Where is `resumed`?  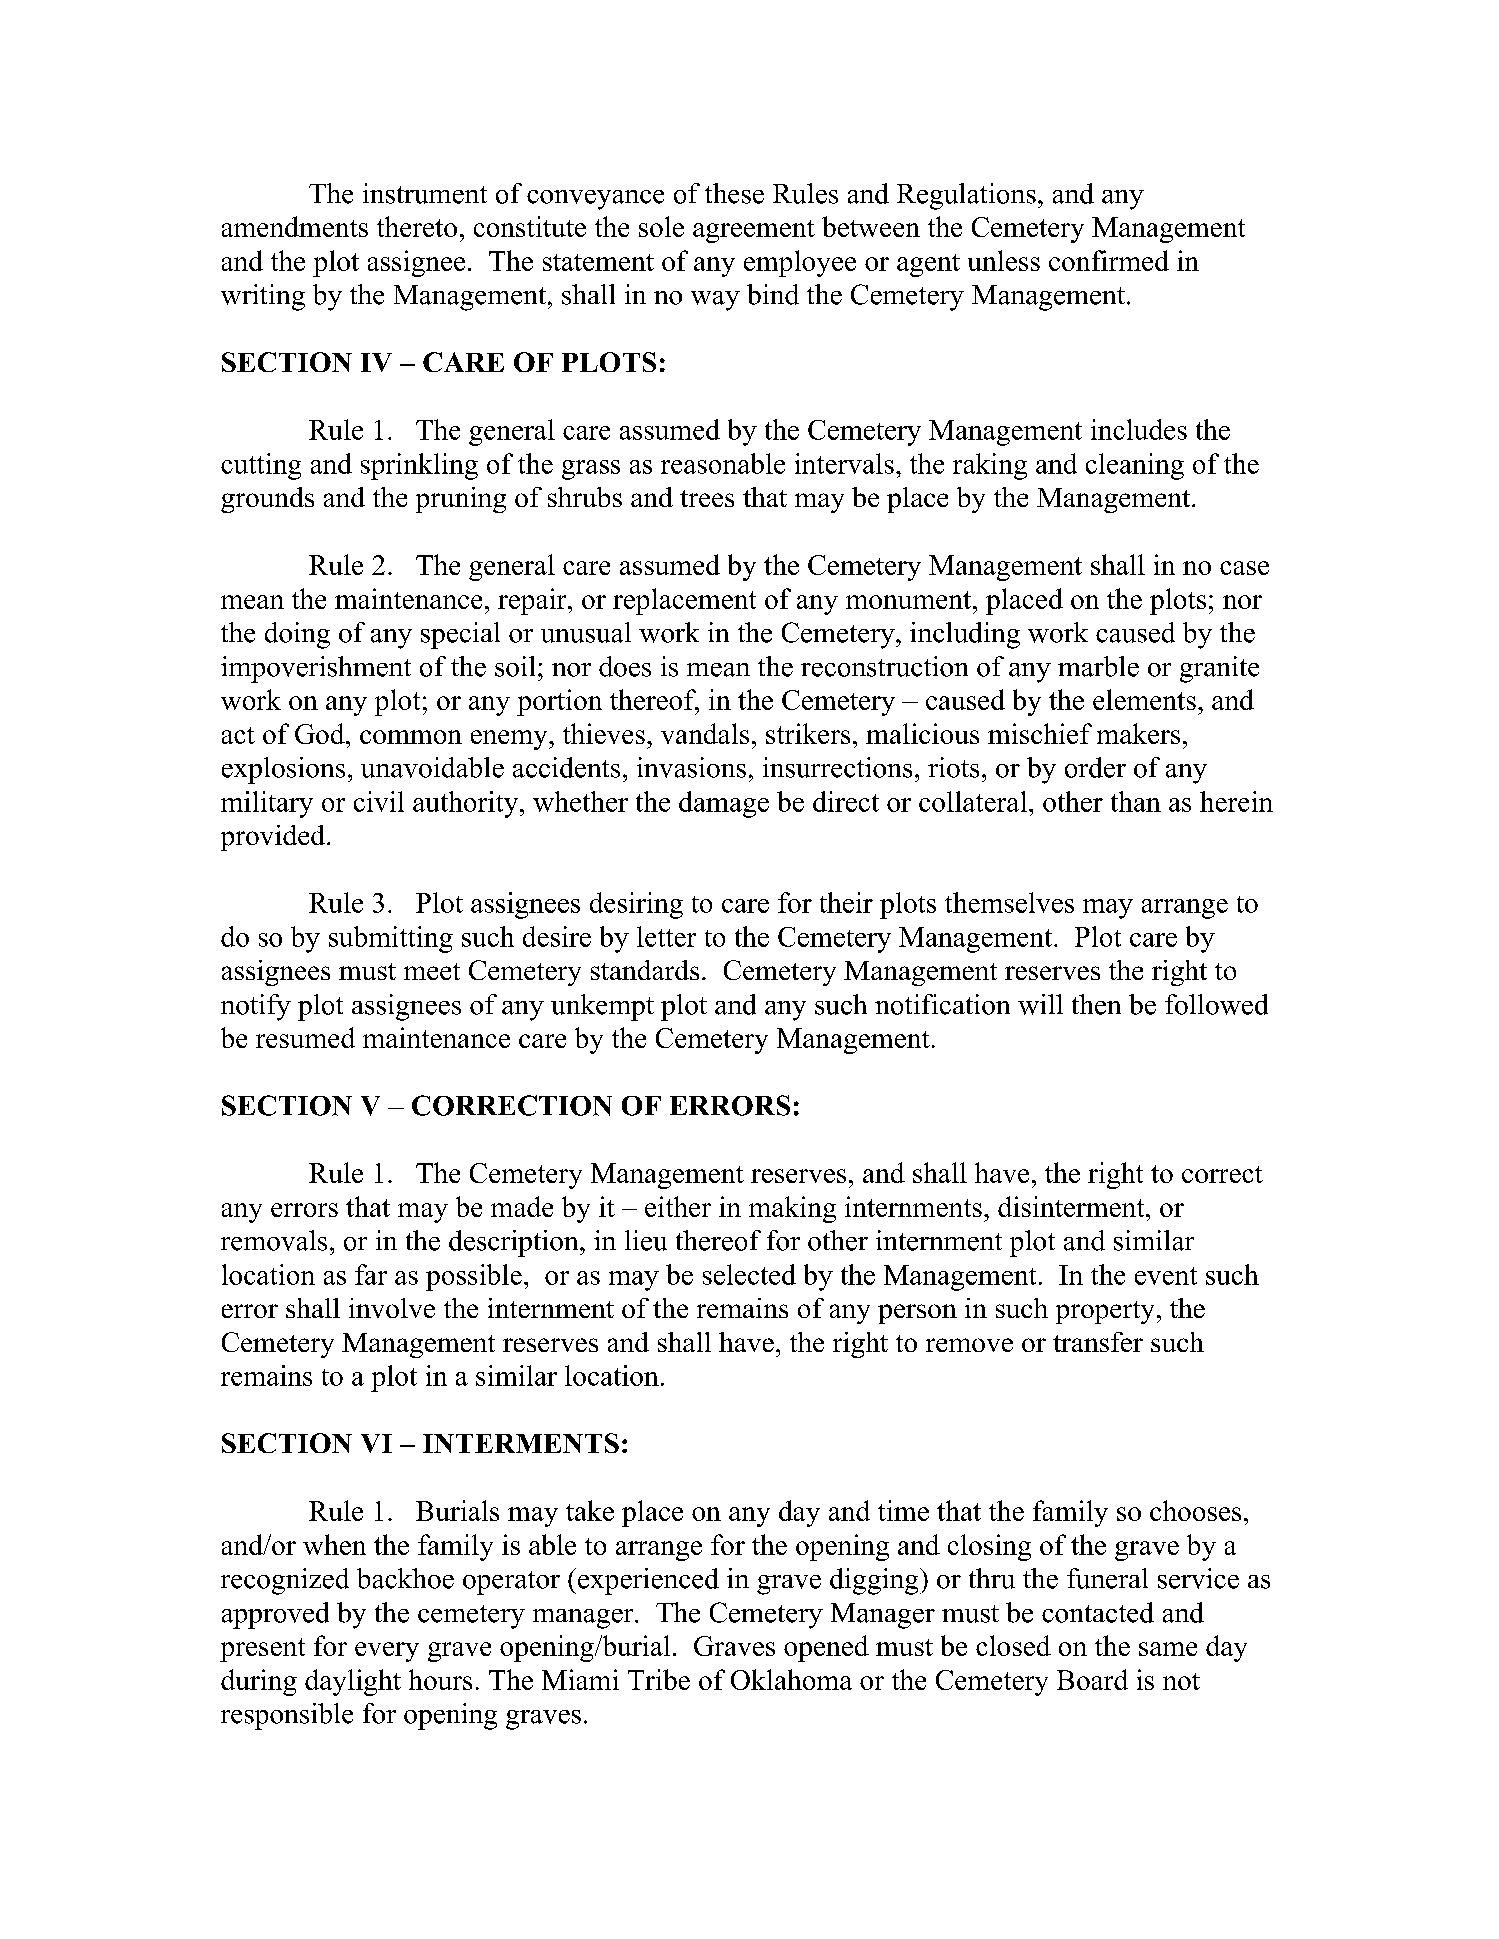
resumed is located at coordinates (305, 1037).
